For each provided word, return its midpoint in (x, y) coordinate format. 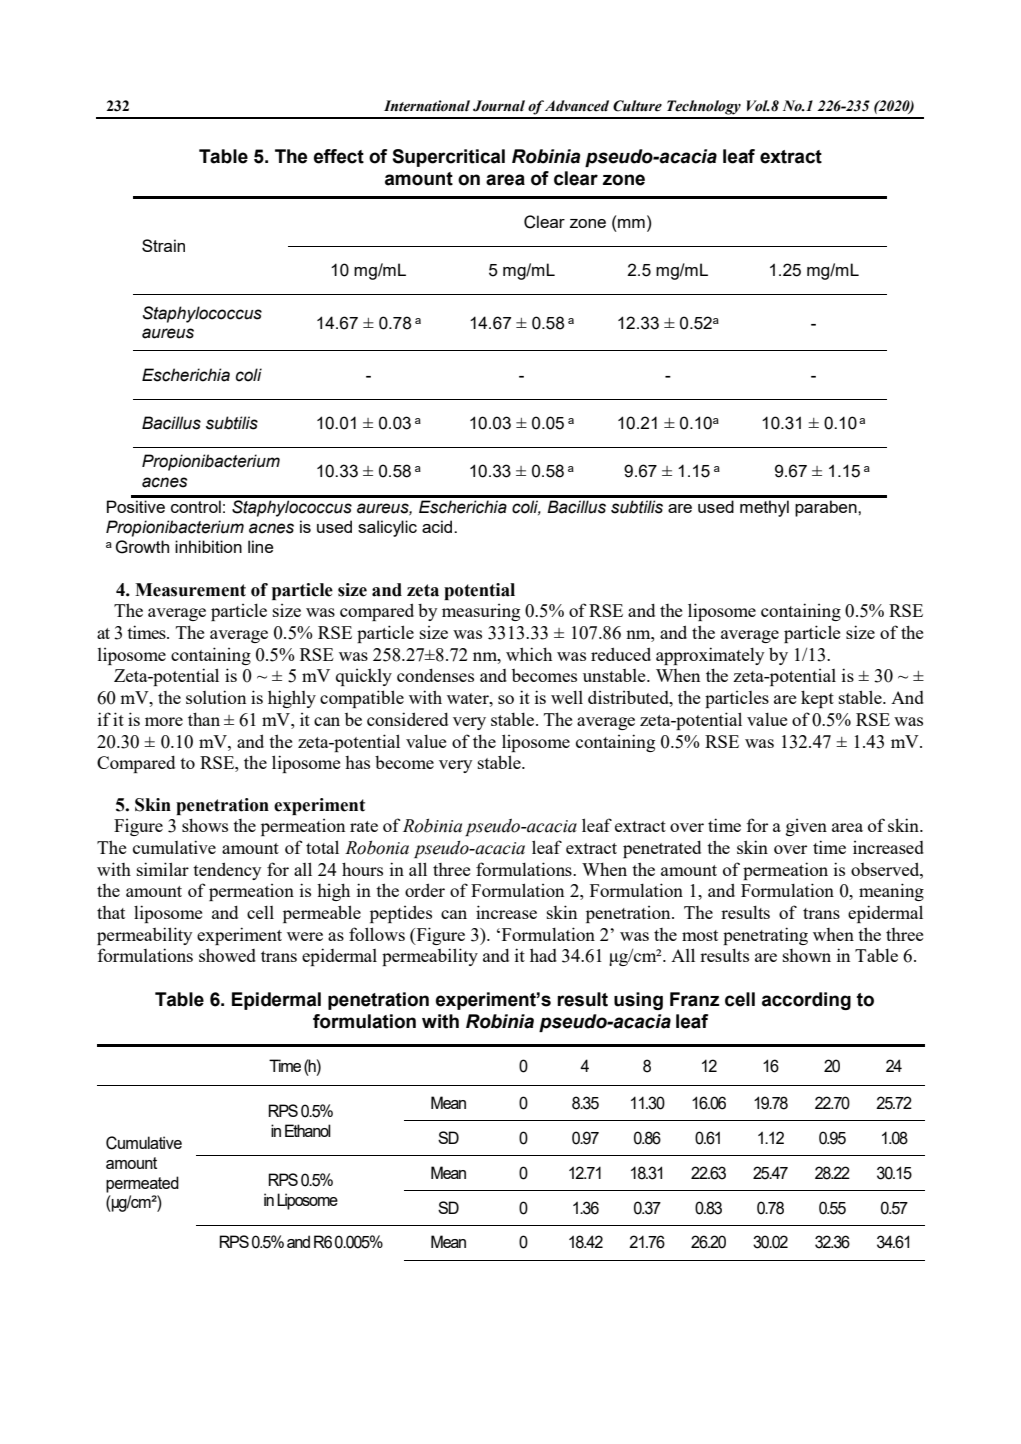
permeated (142, 1184)
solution (216, 697)
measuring (481, 612)
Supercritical (448, 158)
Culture (637, 106)
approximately (710, 656)
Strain (163, 245)
